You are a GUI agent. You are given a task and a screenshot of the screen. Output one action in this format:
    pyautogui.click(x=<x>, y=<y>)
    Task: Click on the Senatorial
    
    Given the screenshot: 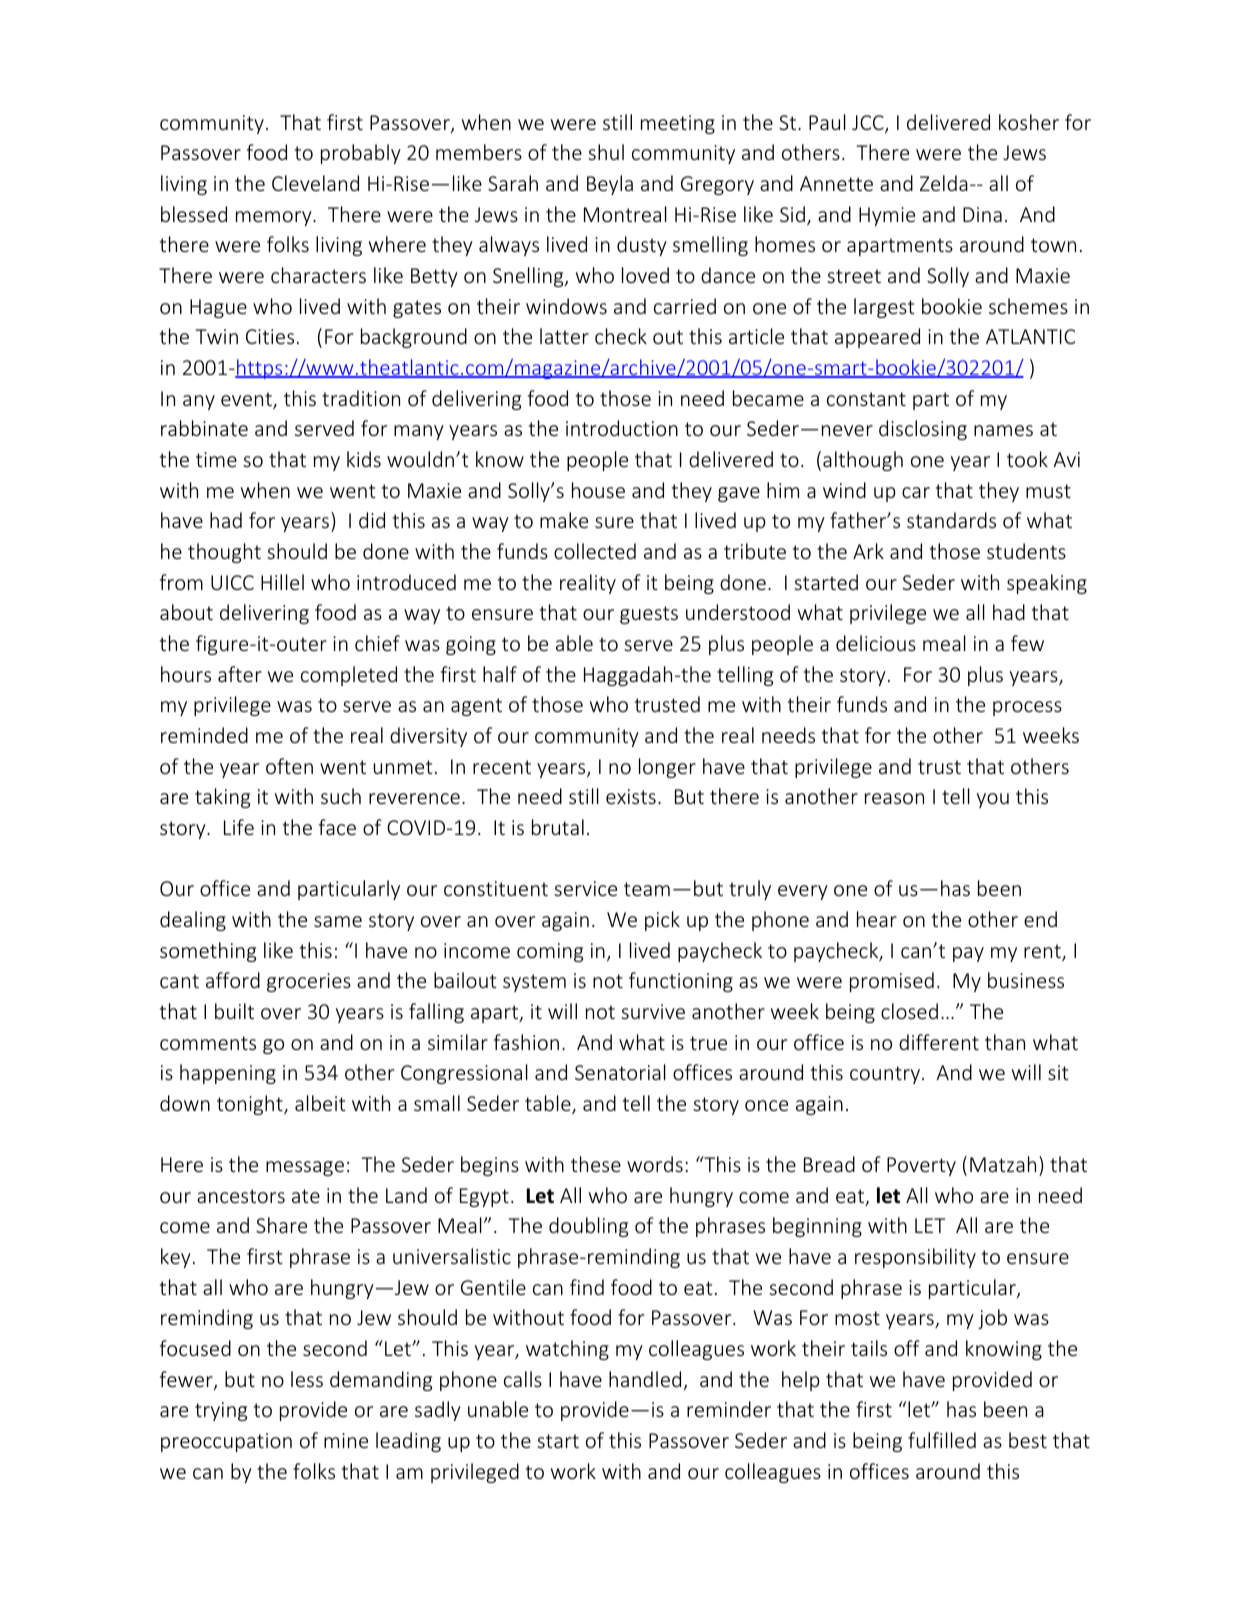 What is the action you would take?
    pyautogui.click(x=620, y=1072)
